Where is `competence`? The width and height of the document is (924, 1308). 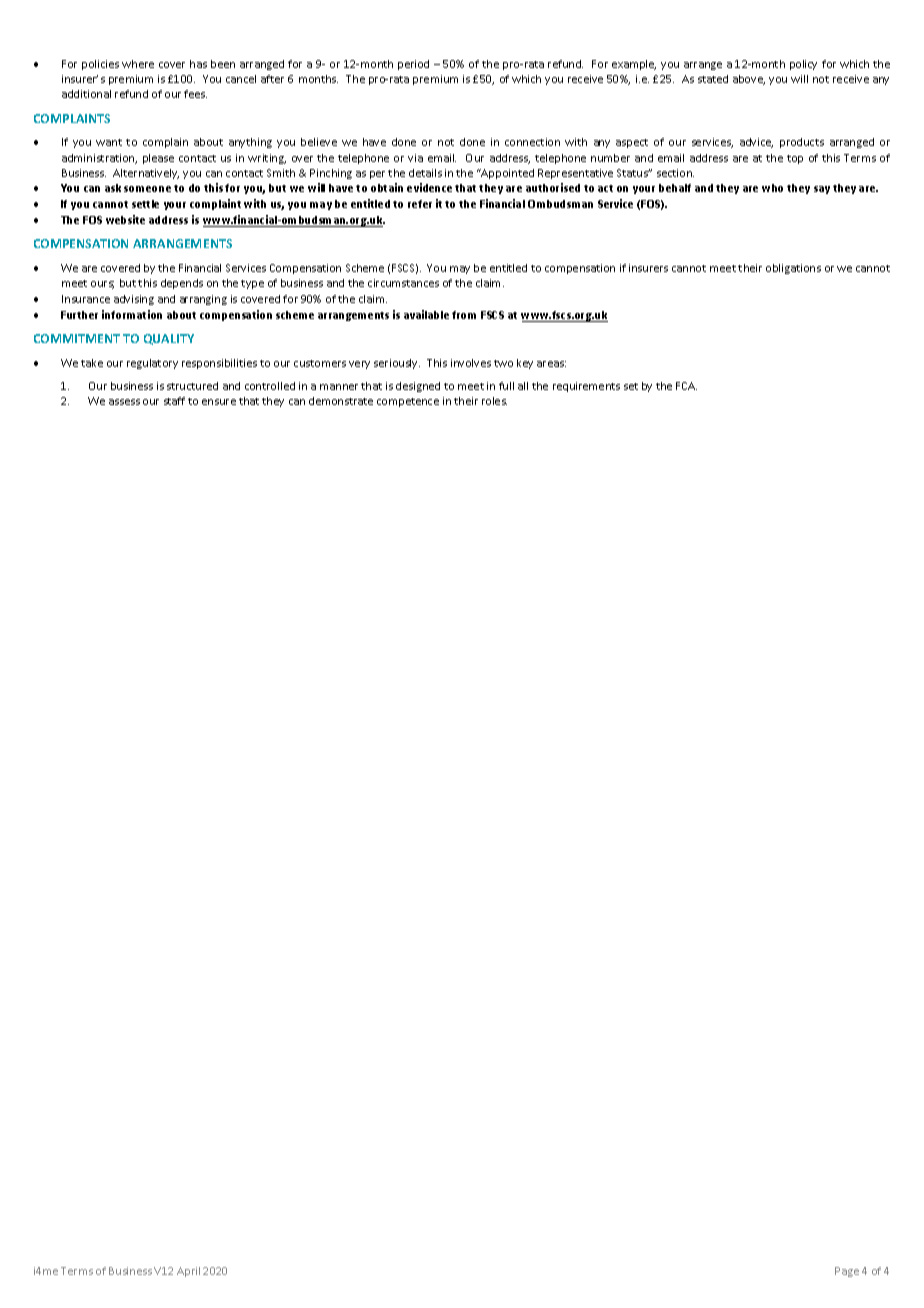
competence is located at coordinates (408, 402).
